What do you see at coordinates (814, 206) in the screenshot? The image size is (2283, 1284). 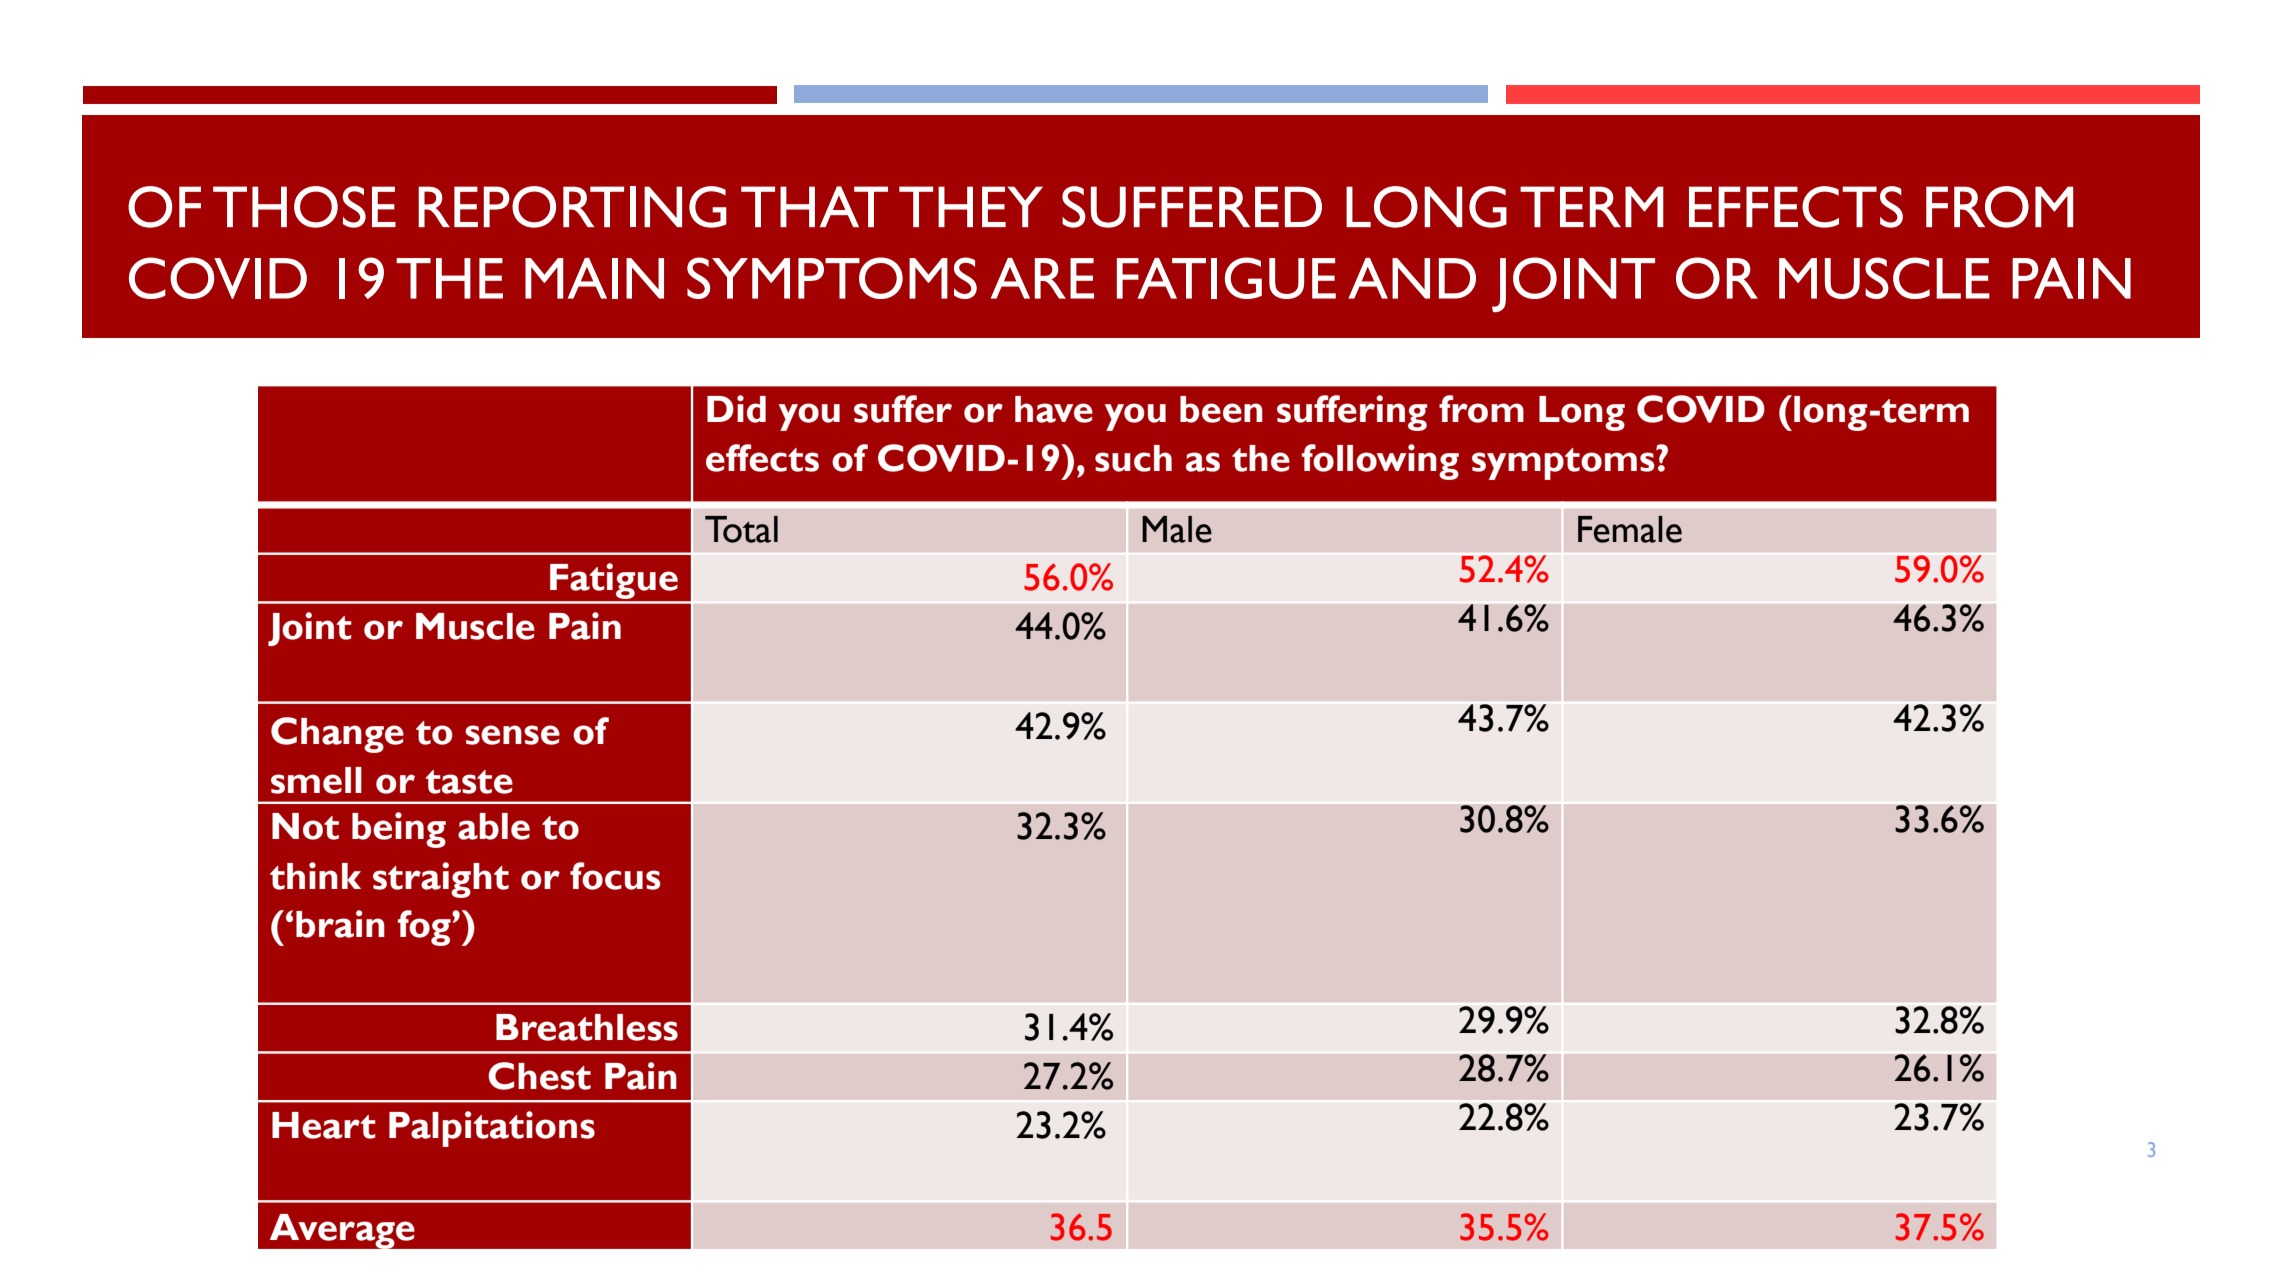 I see `THAT` at bounding box center [814, 206].
